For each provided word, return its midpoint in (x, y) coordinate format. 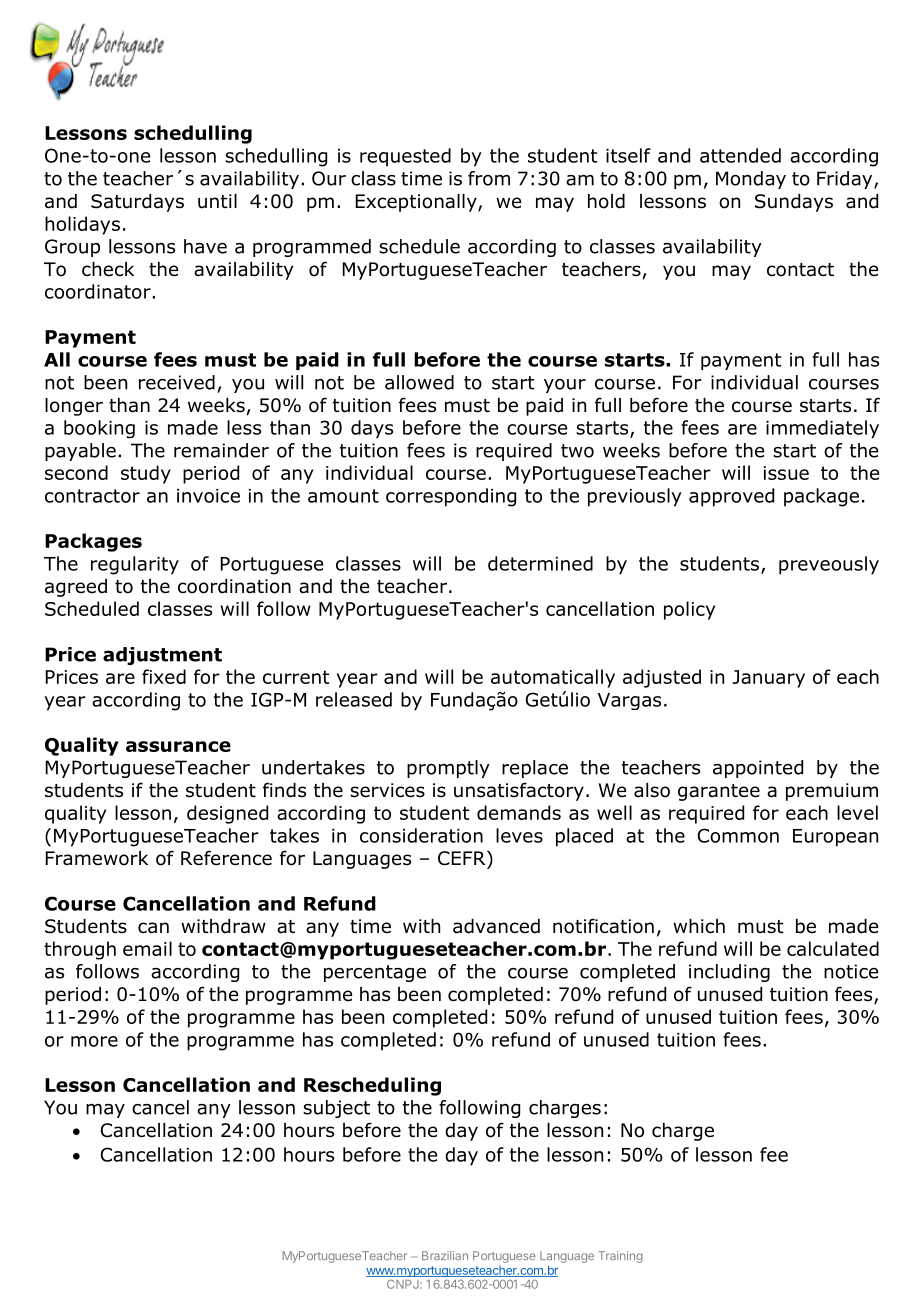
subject (336, 1109)
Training (620, 1257)
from (489, 178)
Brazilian (445, 1255)
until (217, 201)
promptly (448, 769)
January (768, 679)
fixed (164, 676)
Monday (751, 180)
